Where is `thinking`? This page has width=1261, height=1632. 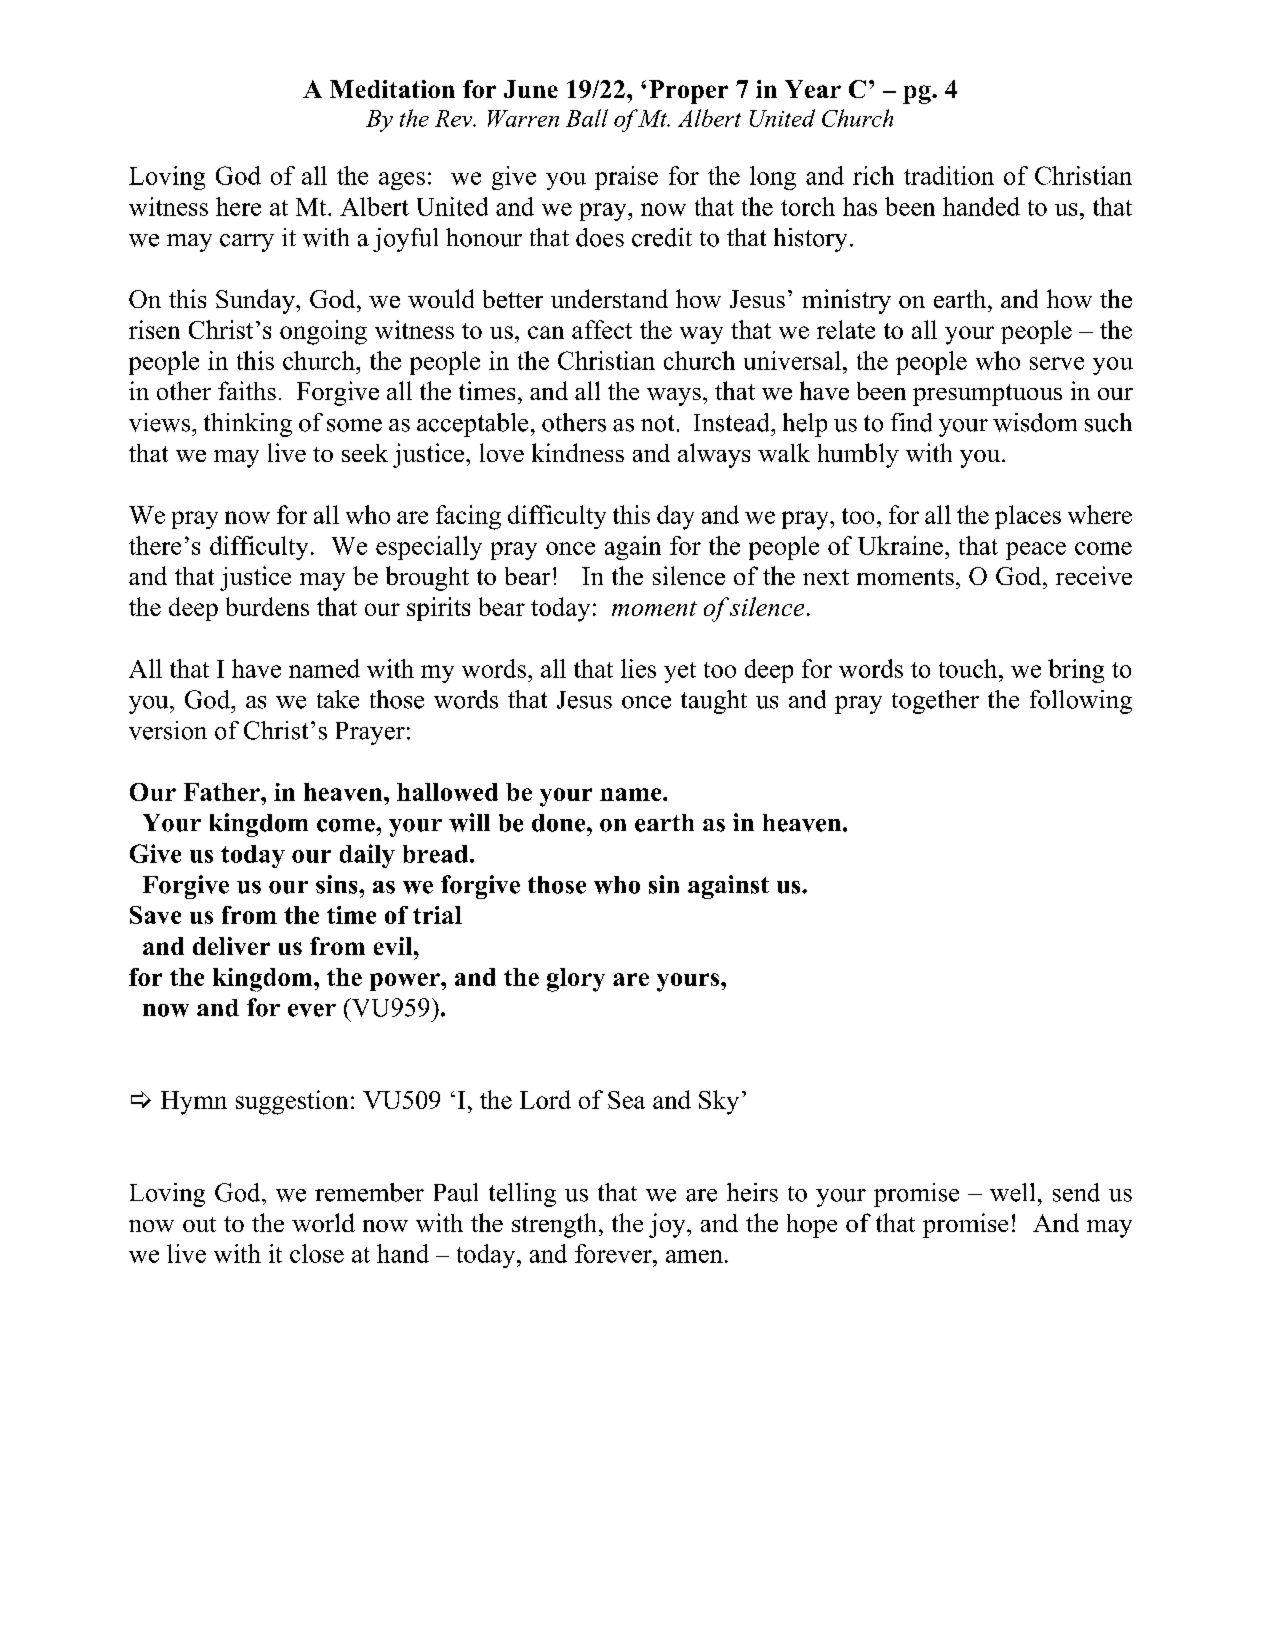
thinking is located at coordinates (248, 425).
